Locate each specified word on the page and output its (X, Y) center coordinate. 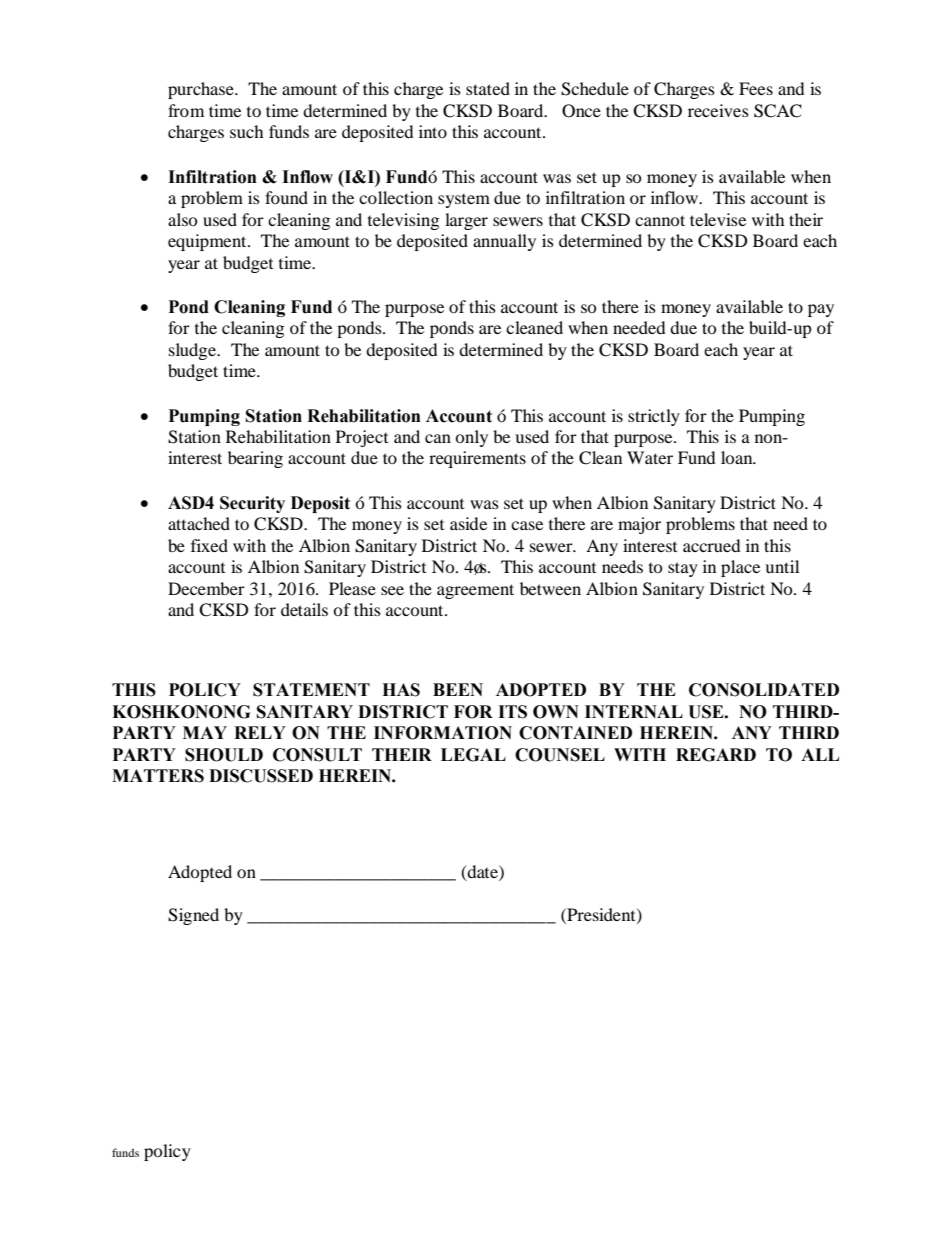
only (471, 438)
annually (504, 242)
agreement (475, 591)
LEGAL (473, 755)
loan (738, 457)
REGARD (716, 755)
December (206, 588)
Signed (193, 916)
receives (718, 110)
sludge (194, 351)
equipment (208, 242)
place (740, 568)
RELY (260, 732)
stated (488, 88)
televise (718, 219)
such (246, 131)
